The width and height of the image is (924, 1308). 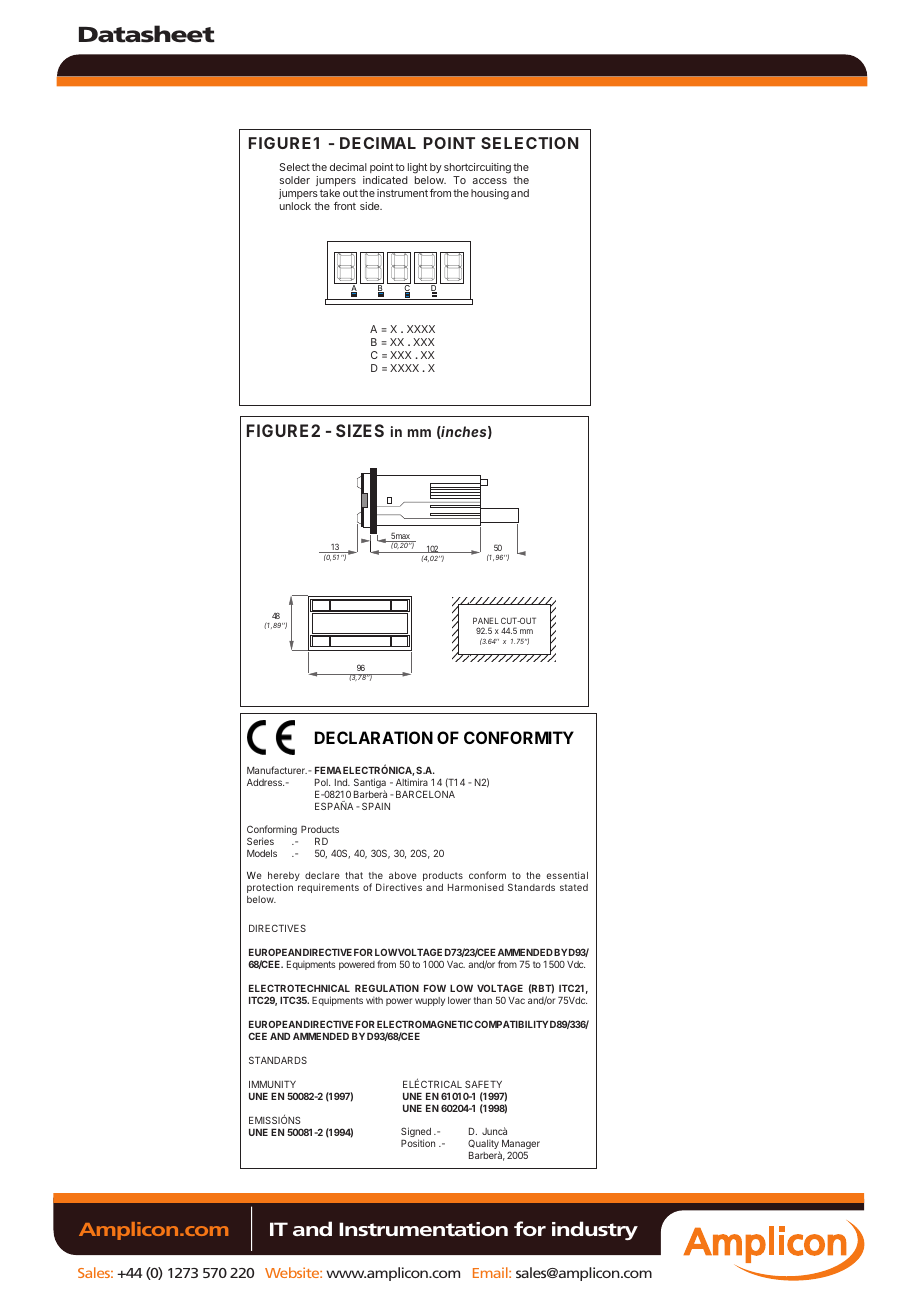 What do you see at coordinates (486, 620) in the image?
I see `PANEL` at bounding box center [486, 620].
